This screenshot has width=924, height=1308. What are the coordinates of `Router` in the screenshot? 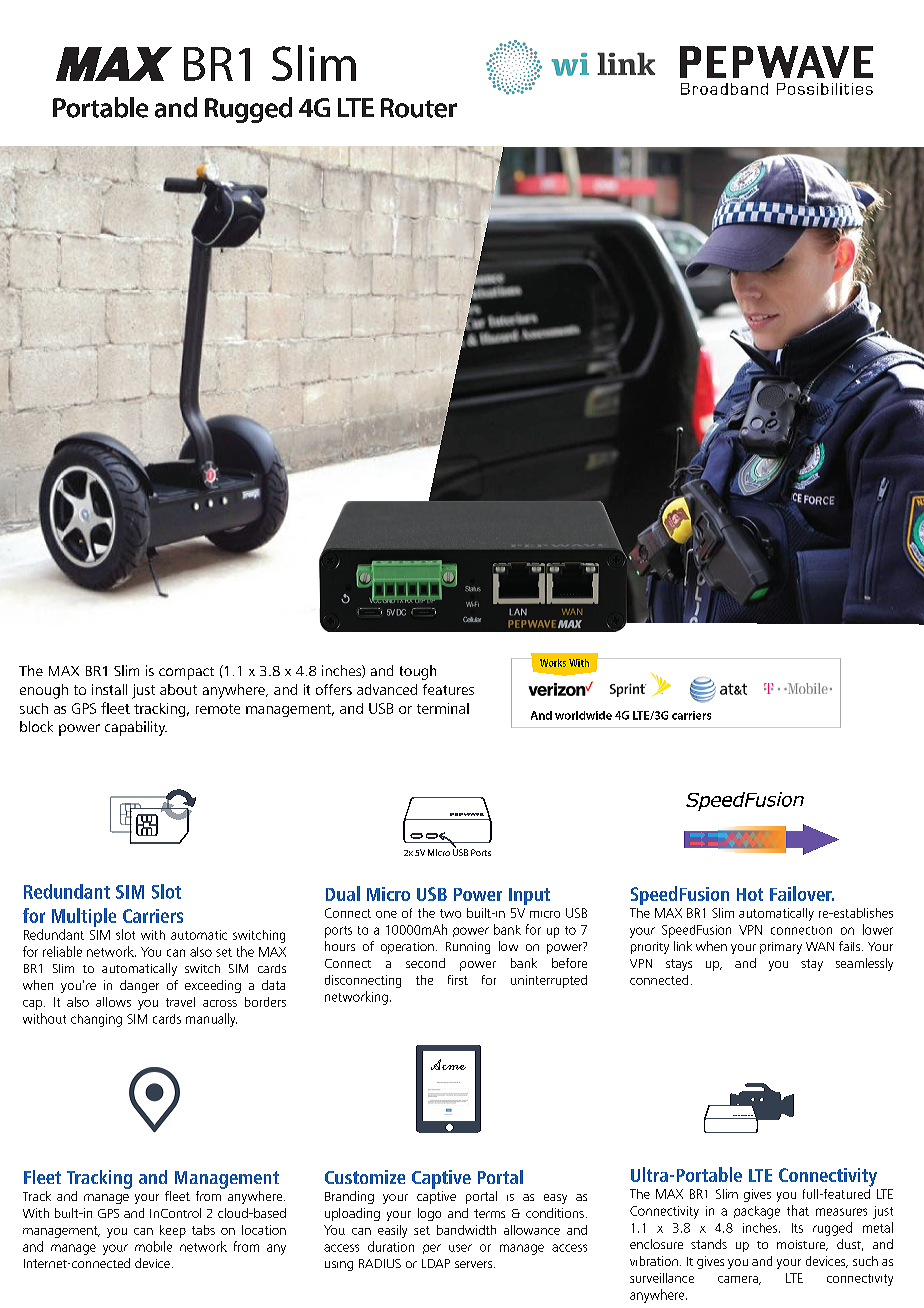 It's located at (419, 108).
